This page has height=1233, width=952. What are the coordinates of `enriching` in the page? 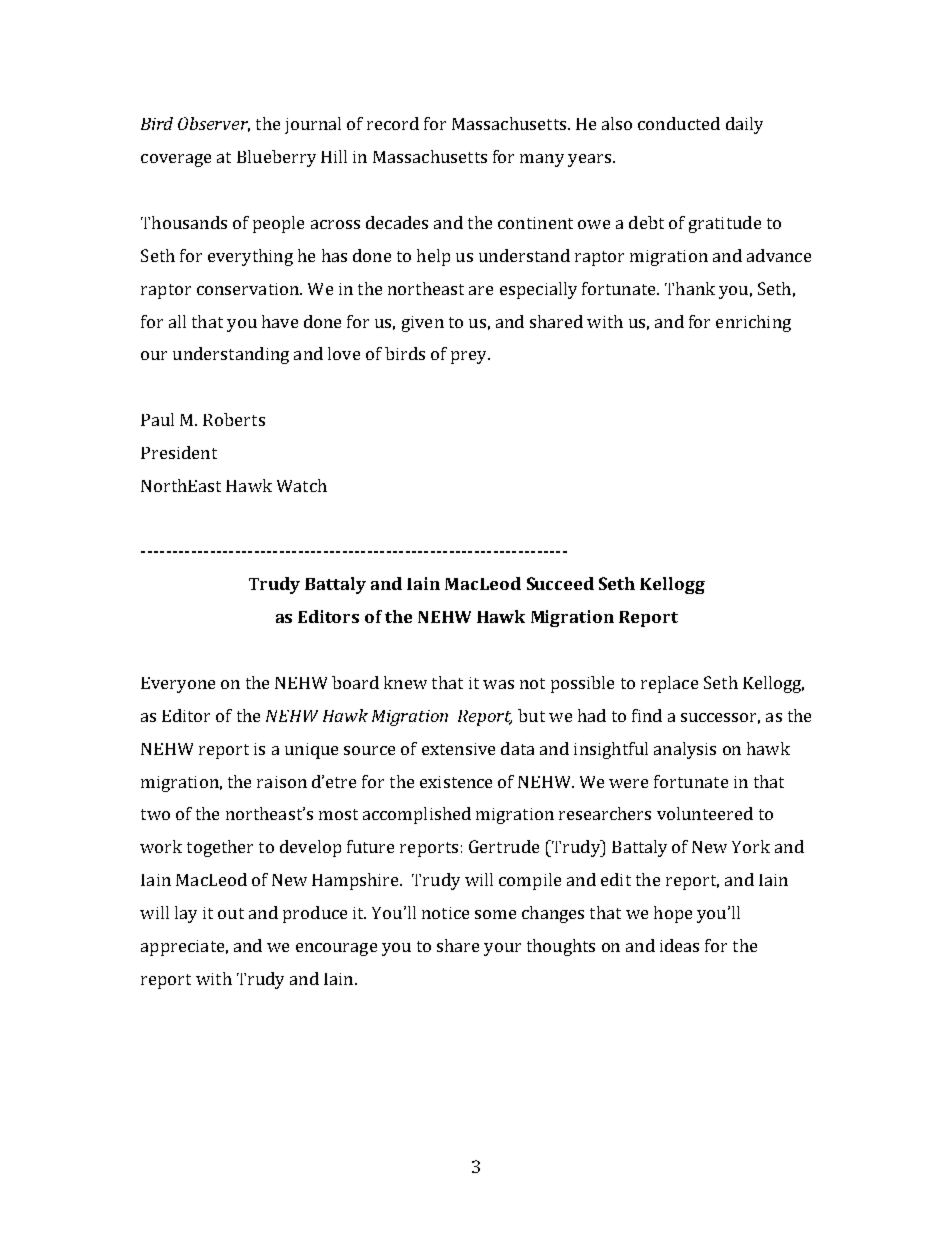 It's located at (753, 323).
